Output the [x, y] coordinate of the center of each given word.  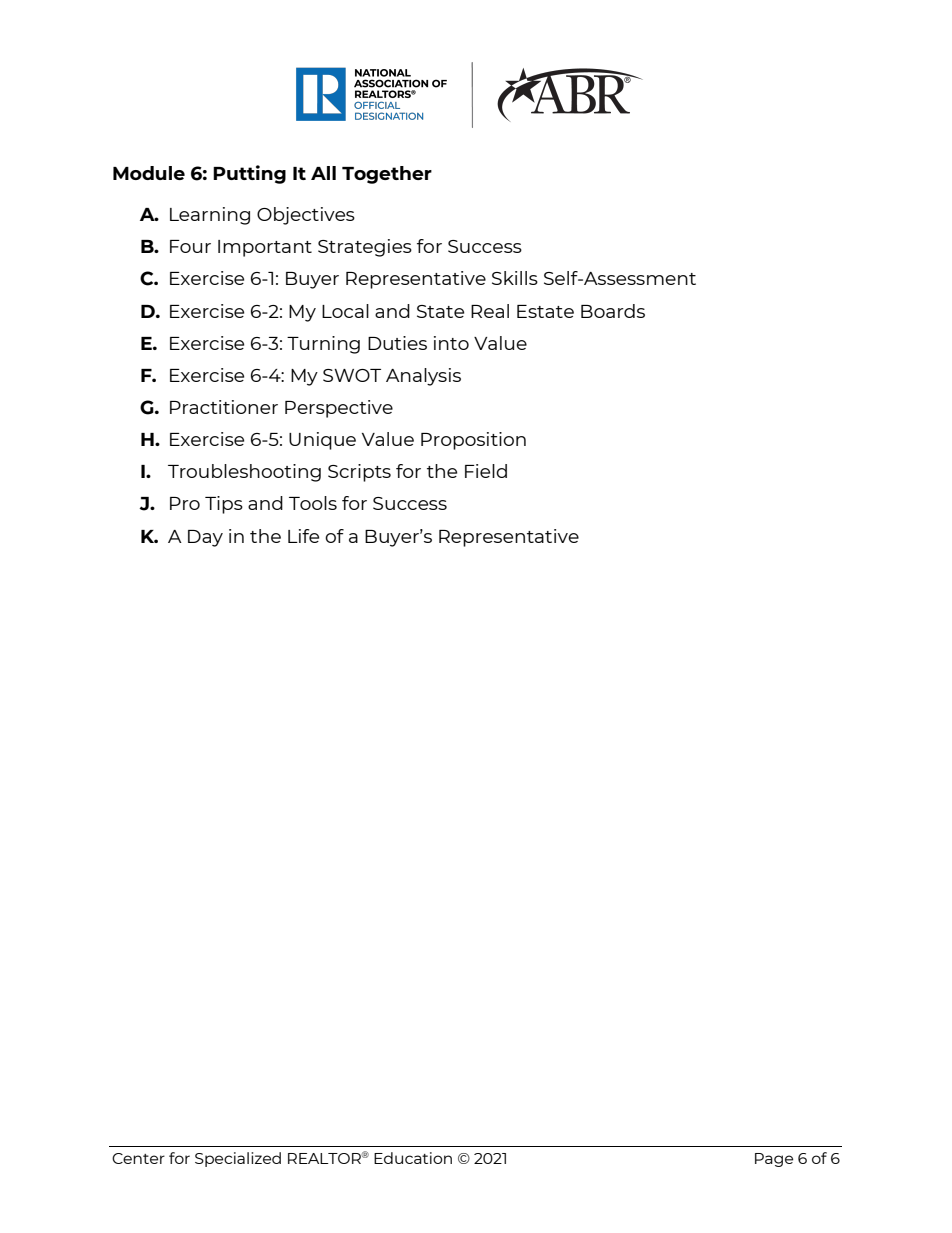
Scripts [359, 473]
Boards [613, 311]
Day [205, 538]
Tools [313, 503]
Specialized [238, 1159]
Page [774, 1160]
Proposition [473, 441]
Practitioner [224, 407]
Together [387, 175]
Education [413, 1158]
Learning [210, 216]
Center [138, 1158]
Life [303, 536]
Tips [224, 505]
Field [486, 471]
